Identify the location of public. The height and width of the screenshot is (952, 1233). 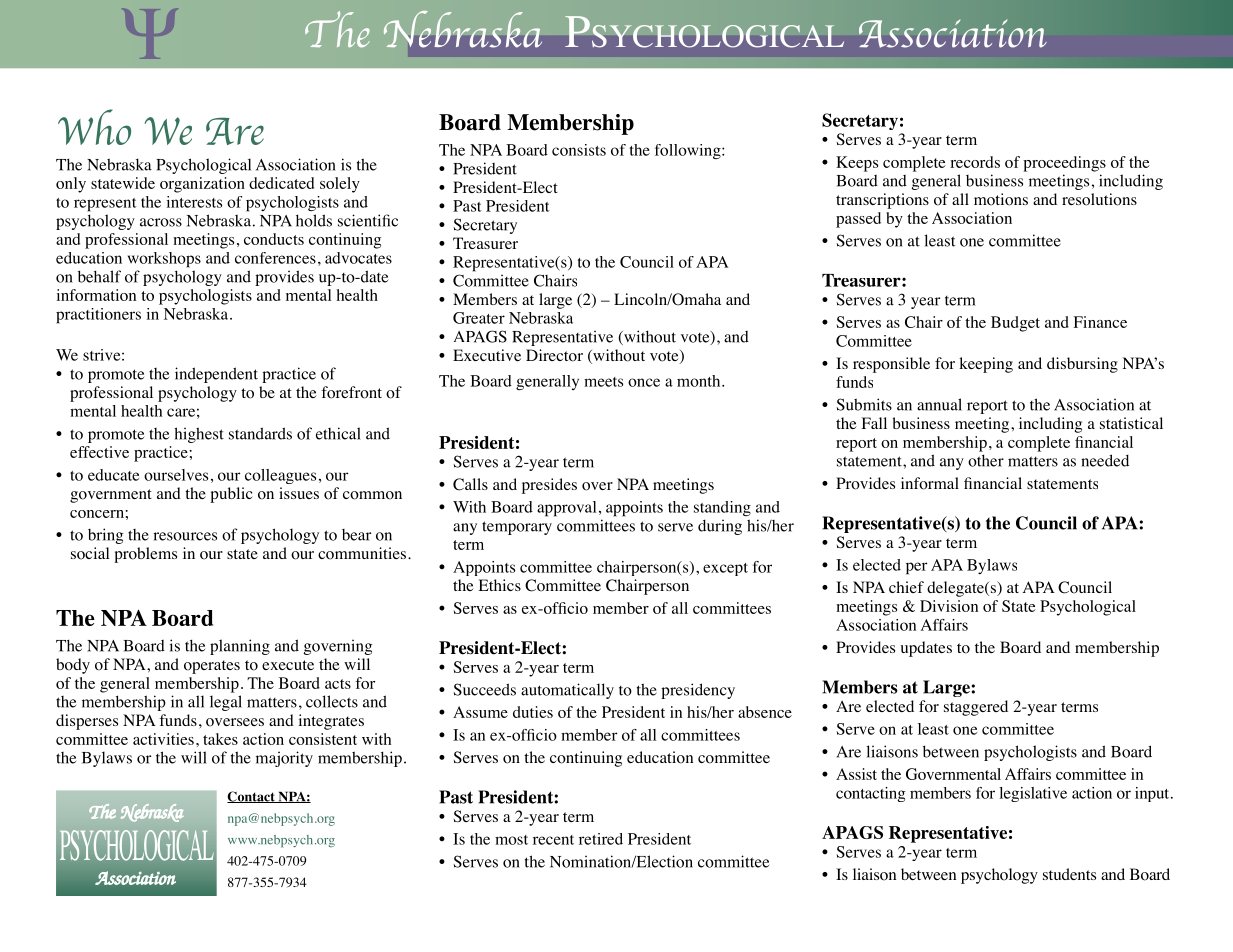
(231, 495).
